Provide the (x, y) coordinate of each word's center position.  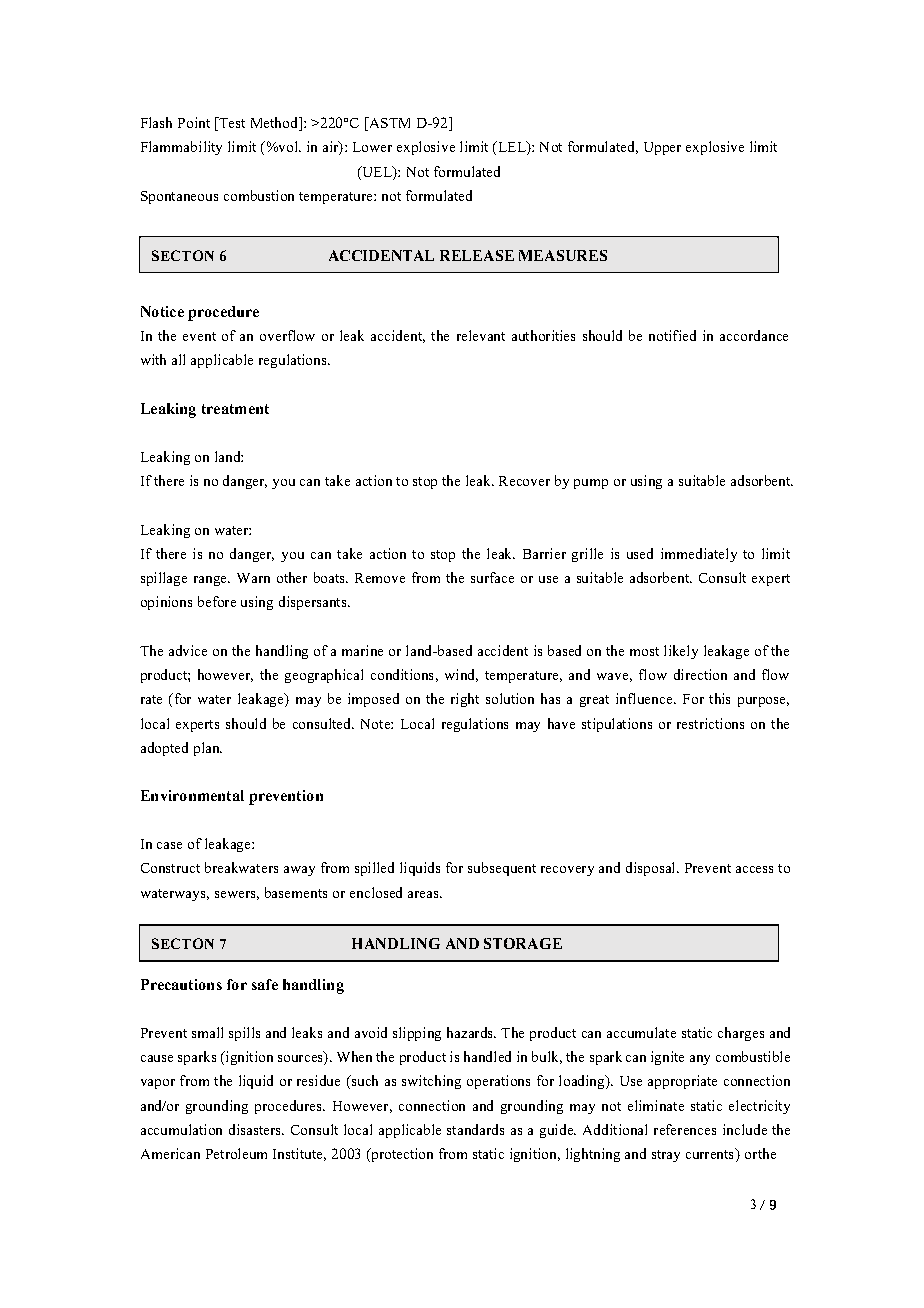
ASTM (388, 124)
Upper (662, 148)
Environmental (192, 795)
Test (231, 124)
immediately (699, 555)
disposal (652, 869)
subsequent (502, 869)
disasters (256, 1129)
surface (492, 577)
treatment (235, 409)
